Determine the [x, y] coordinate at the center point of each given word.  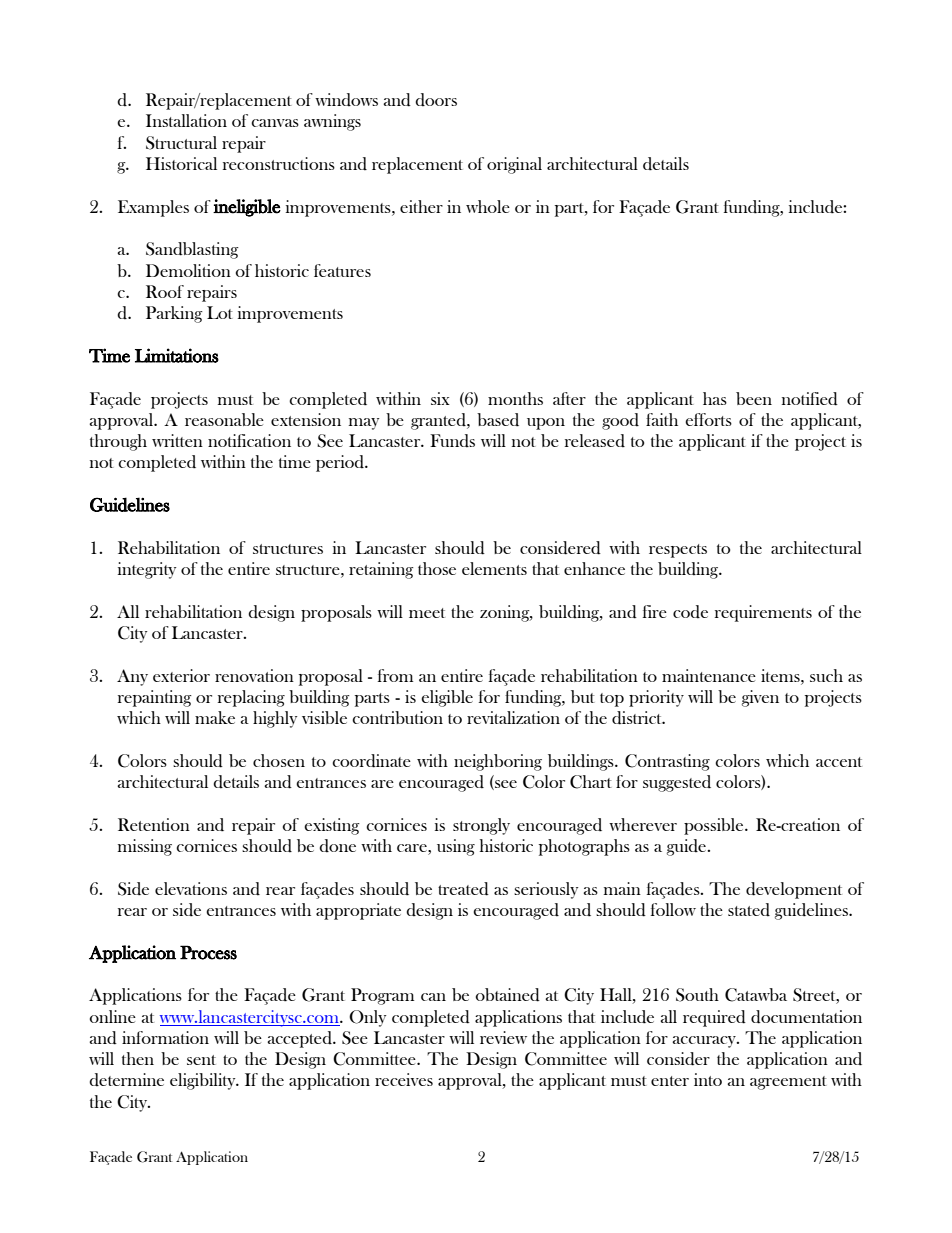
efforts [708, 419]
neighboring [498, 762]
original [514, 165]
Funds [452, 441]
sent [201, 1060]
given [760, 698]
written [177, 440]
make [215, 717]
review [503, 1037]
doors [436, 100]
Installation [186, 120]
